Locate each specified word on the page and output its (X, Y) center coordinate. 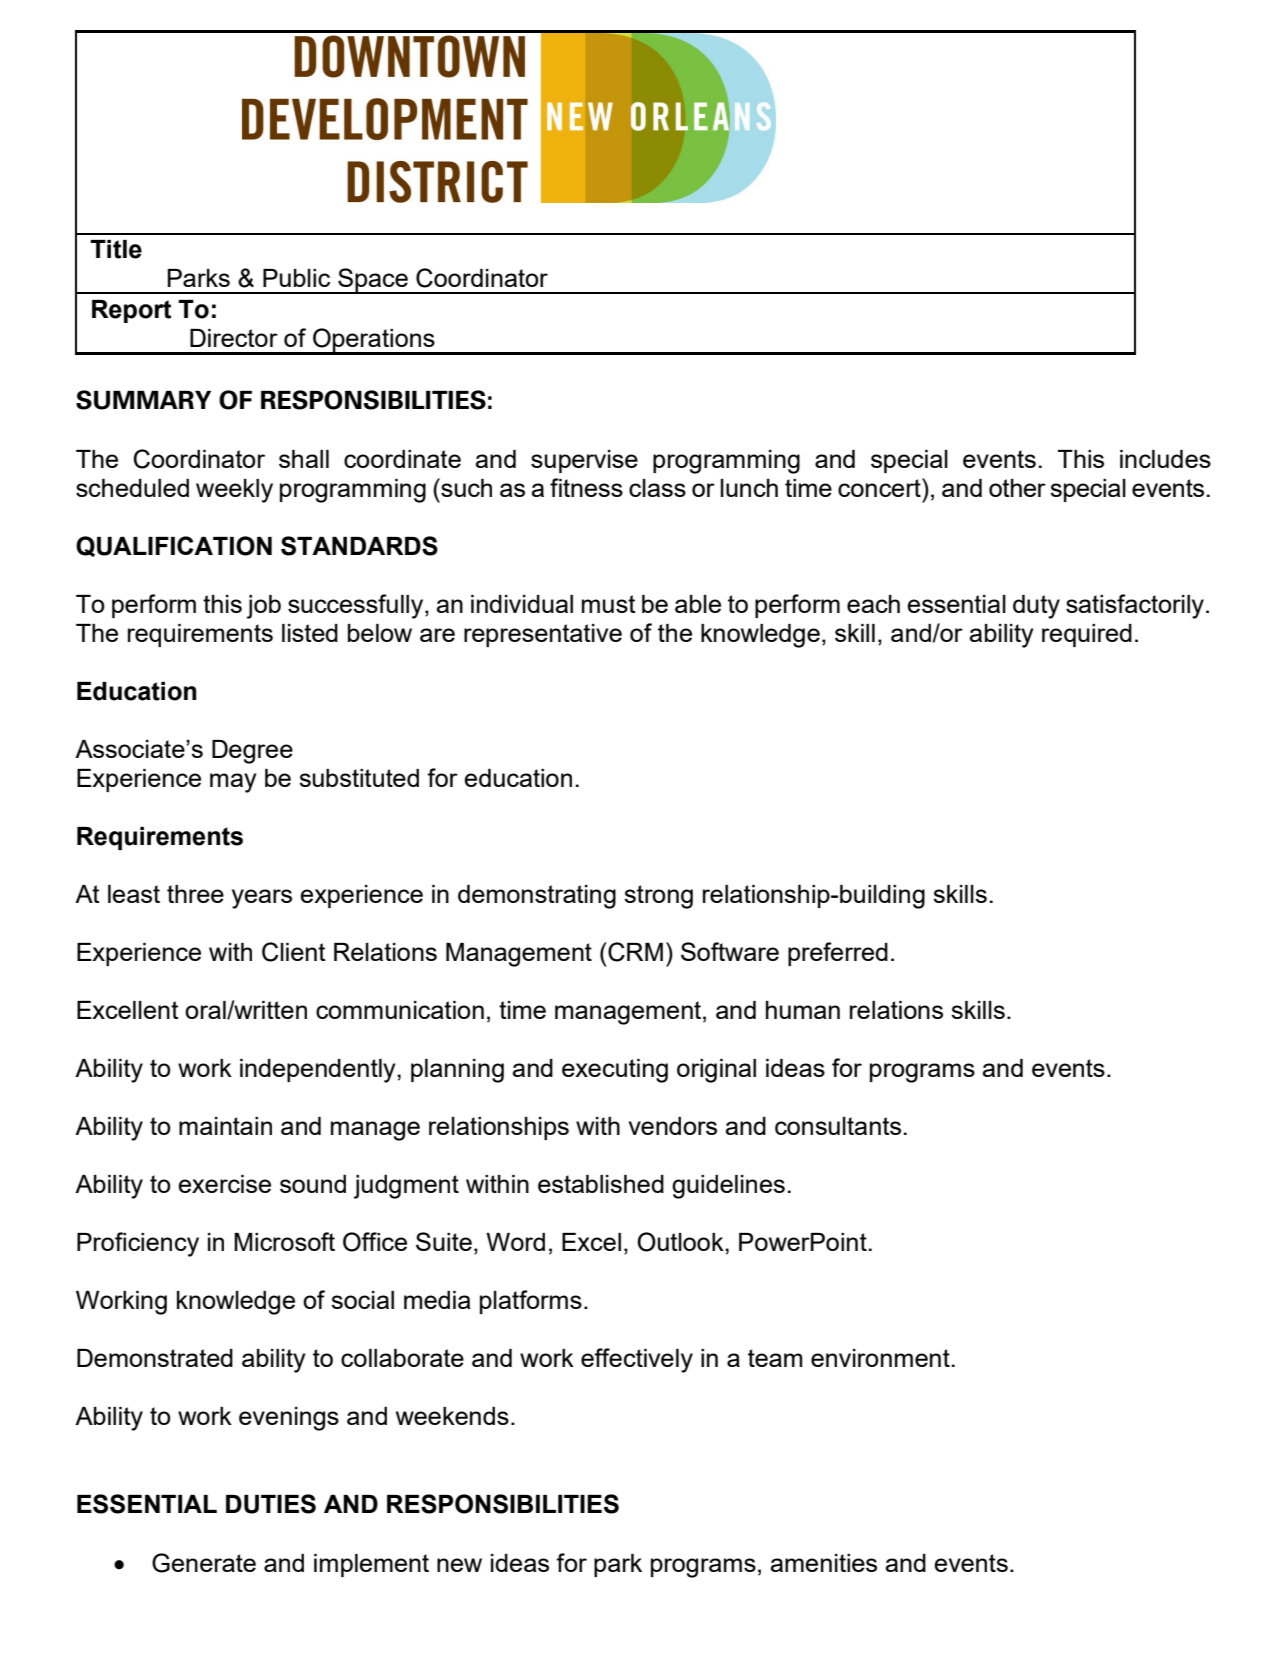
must (609, 604)
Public (296, 278)
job (264, 607)
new (459, 1565)
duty (1036, 607)
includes (1165, 459)
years (262, 899)
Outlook (681, 1242)
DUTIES (271, 1504)
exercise (224, 1184)
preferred (838, 954)
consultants (838, 1126)
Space (373, 281)
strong (658, 897)
